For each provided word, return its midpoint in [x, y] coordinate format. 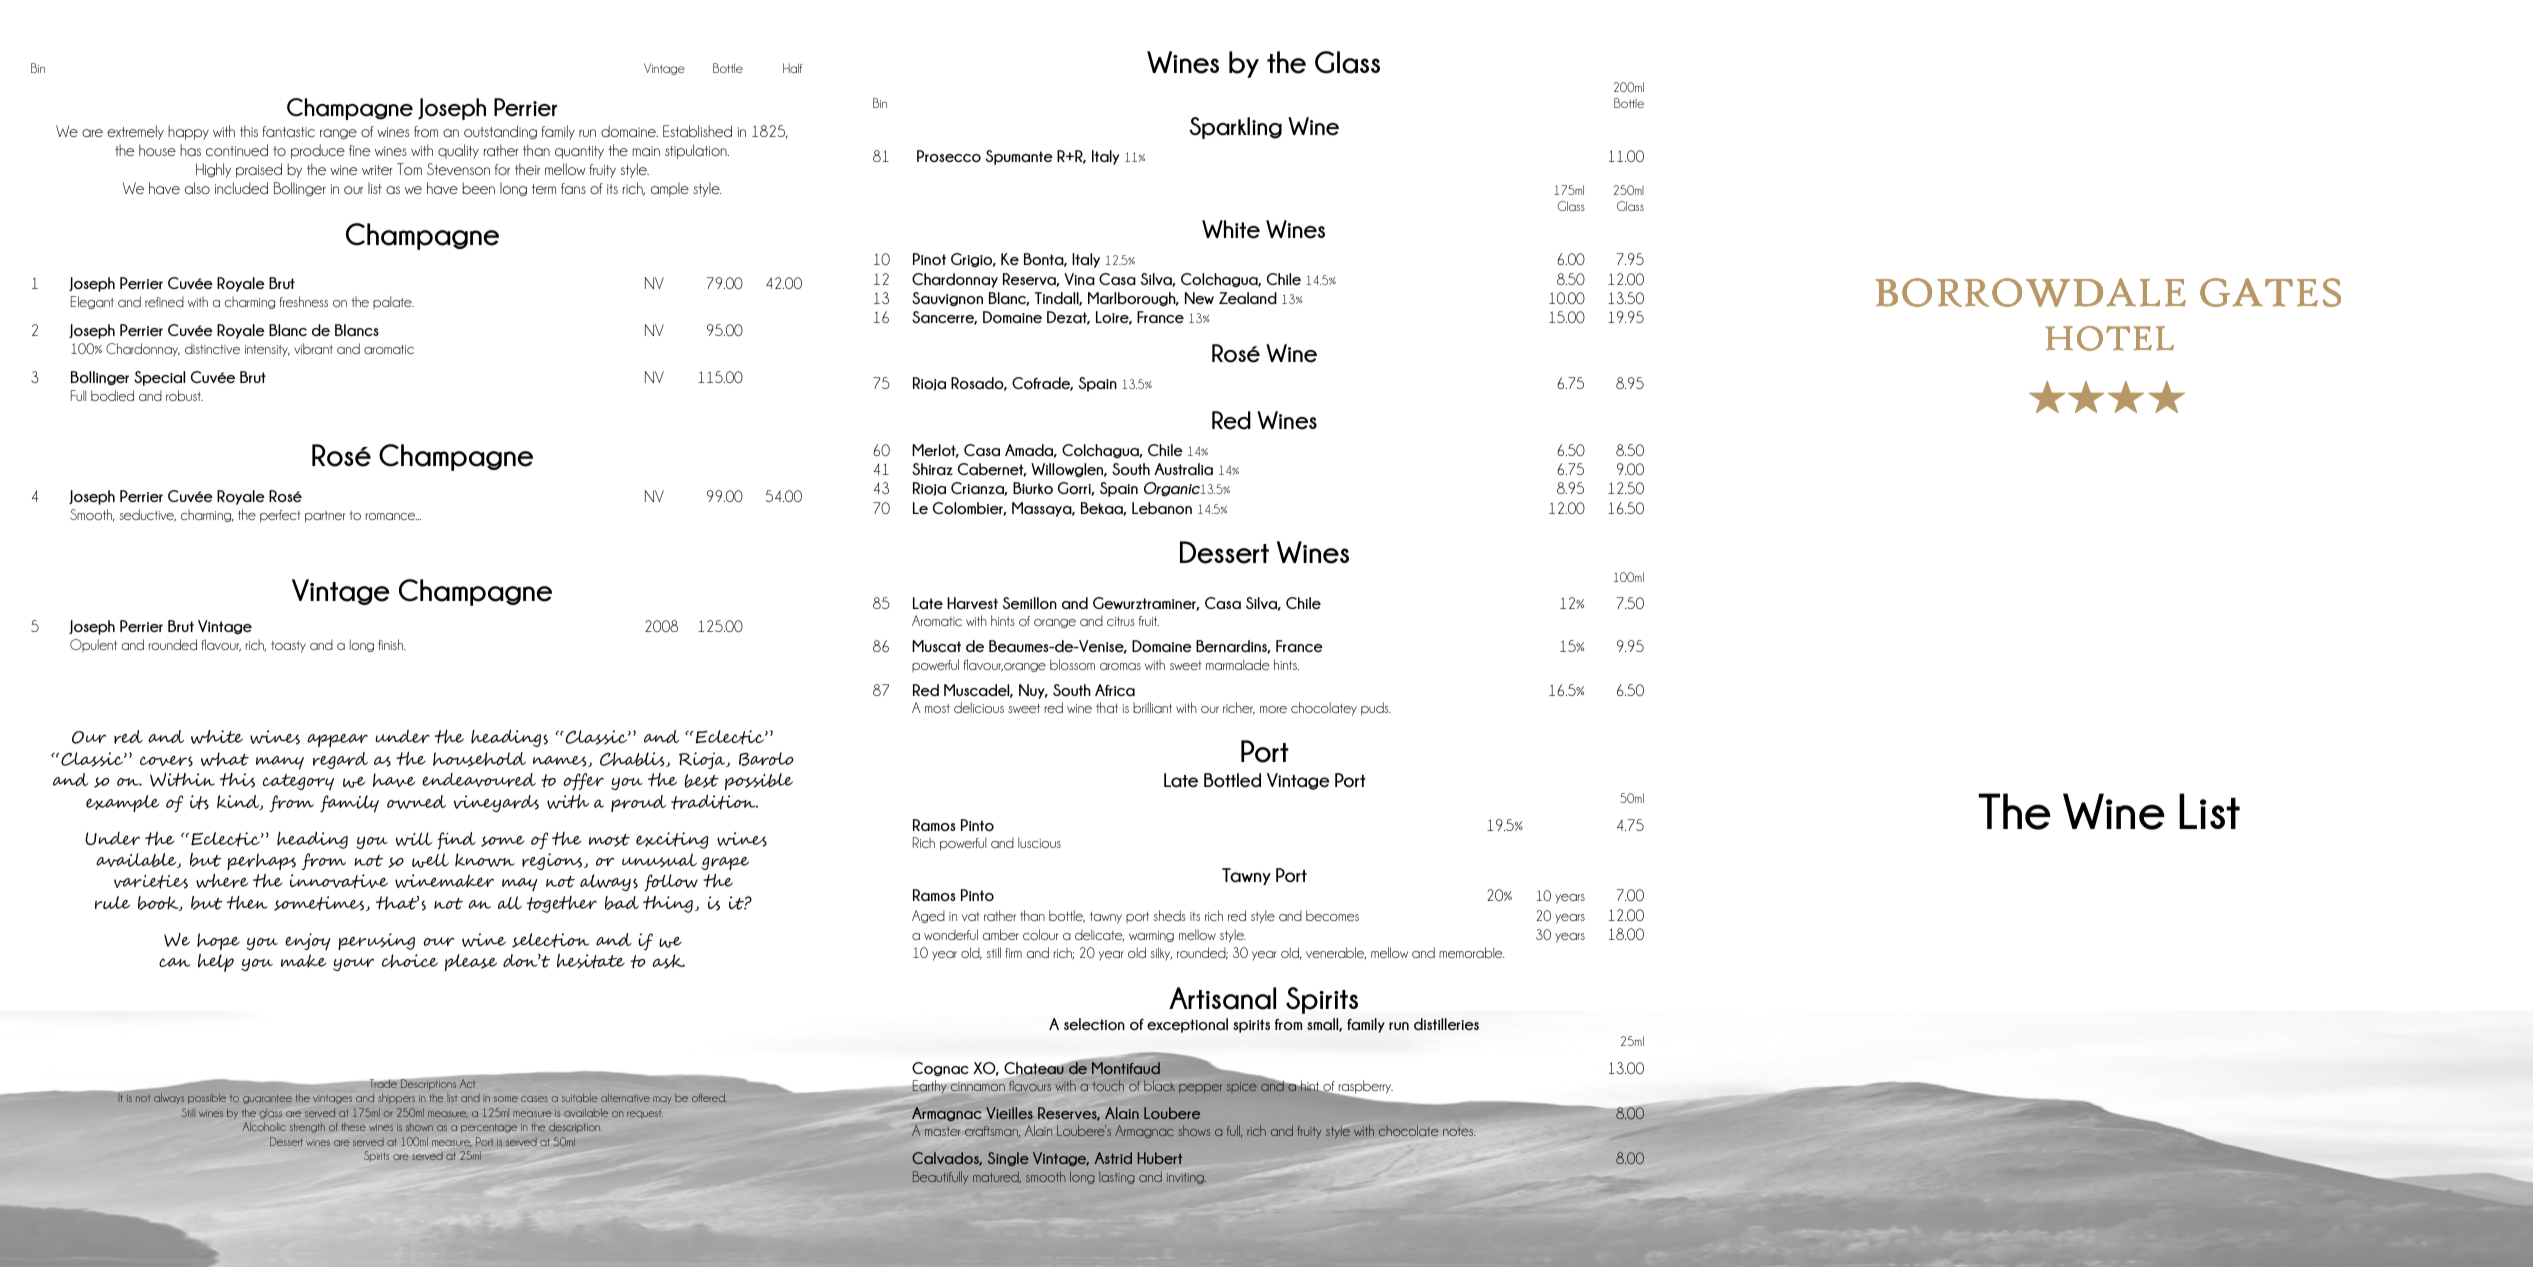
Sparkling [1236, 128]
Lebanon [1162, 508]
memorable [1472, 952]
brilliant [1152, 707]
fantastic [289, 131]
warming [1151, 936]
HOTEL [2109, 338]
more [1273, 709]
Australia [1183, 469]
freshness [304, 301]
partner [325, 517]
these [354, 1127]
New [1199, 298]
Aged [928, 916]
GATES [2270, 292]
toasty [288, 647]
